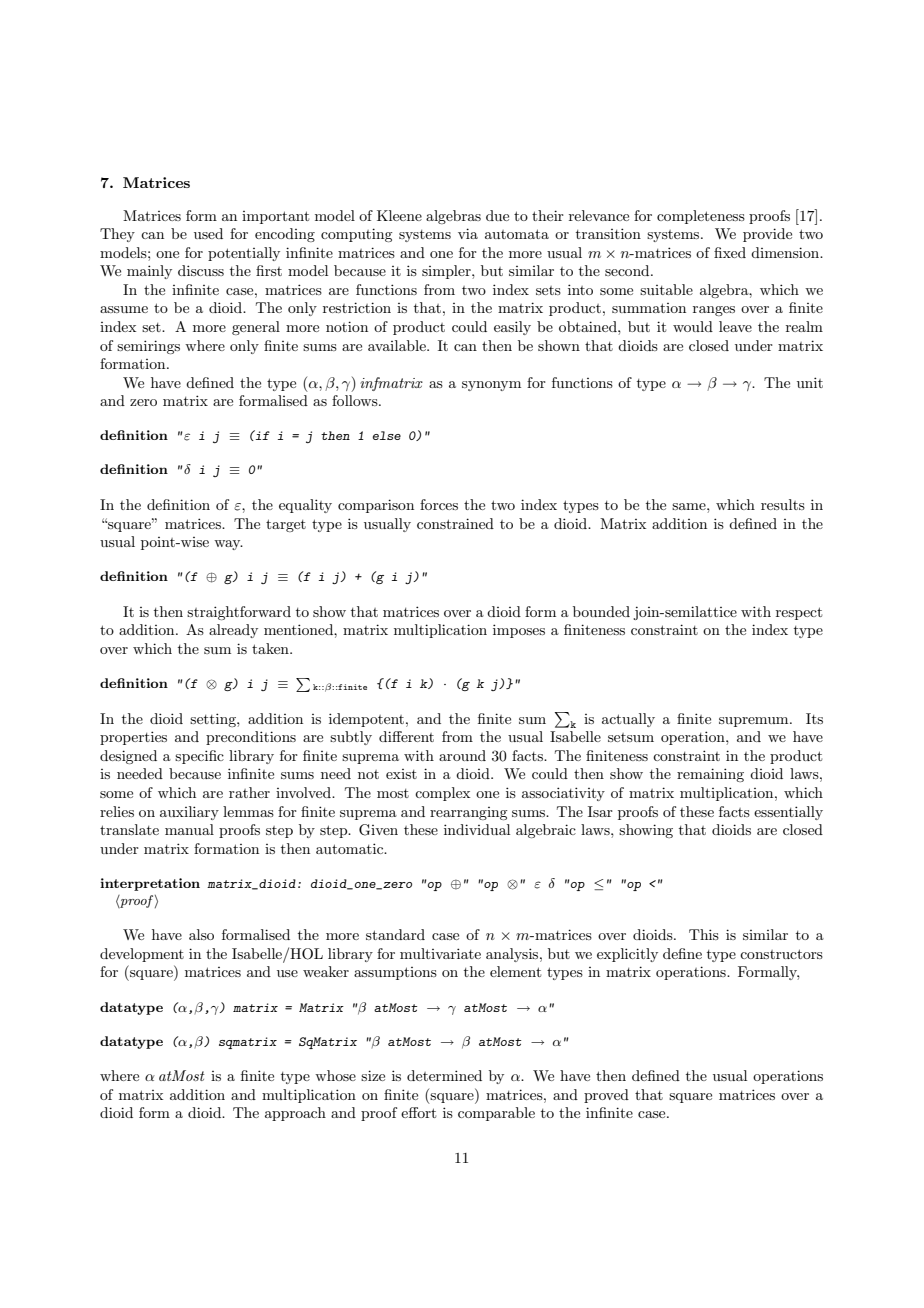  I want to click on way, so click(228, 545).
